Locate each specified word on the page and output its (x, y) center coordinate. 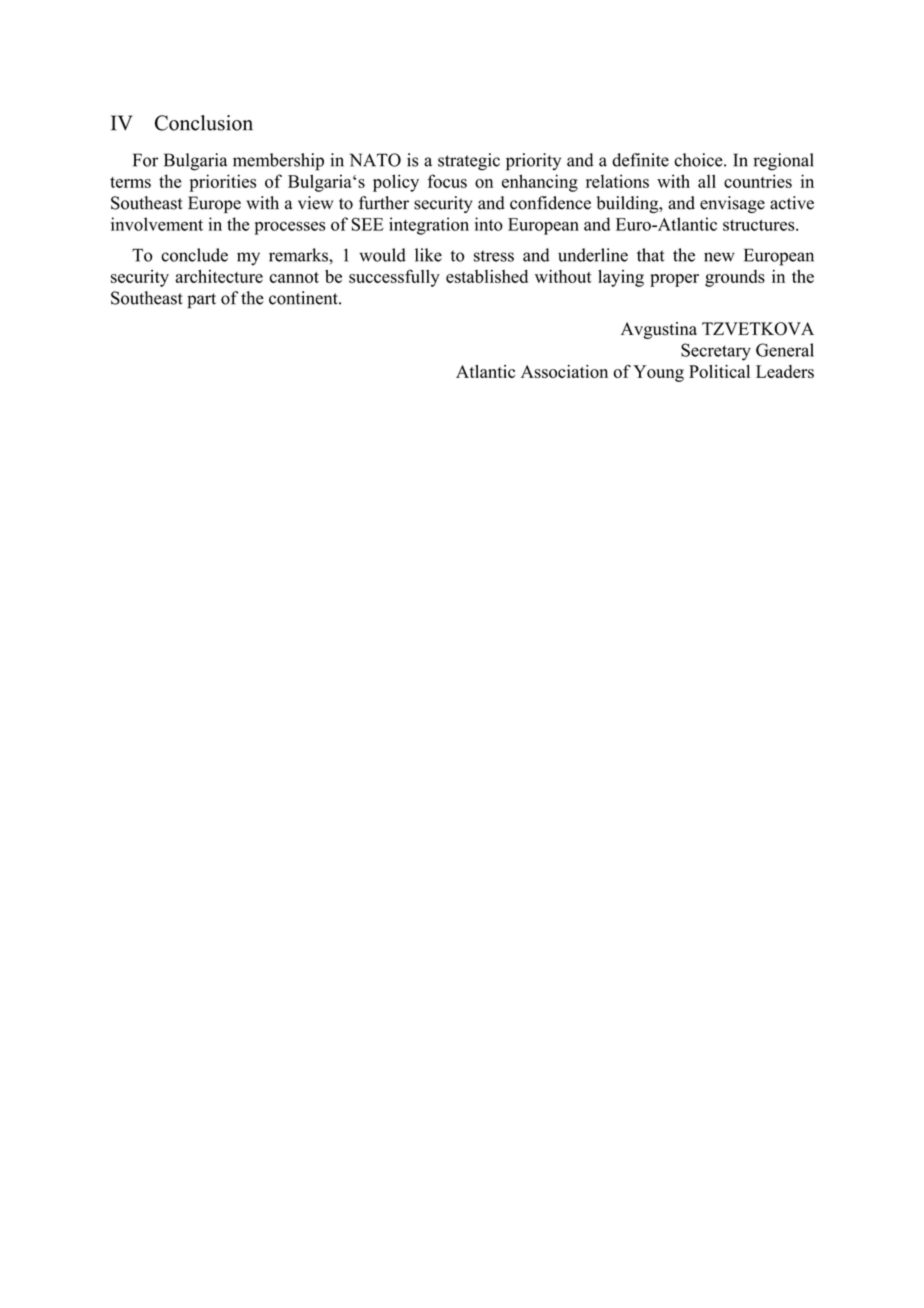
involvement (157, 224)
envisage (732, 204)
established (487, 276)
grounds (735, 278)
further (384, 203)
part (201, 301)
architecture (219, 276)
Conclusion (204, 123)
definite (640, 160)
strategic (469, 162)
